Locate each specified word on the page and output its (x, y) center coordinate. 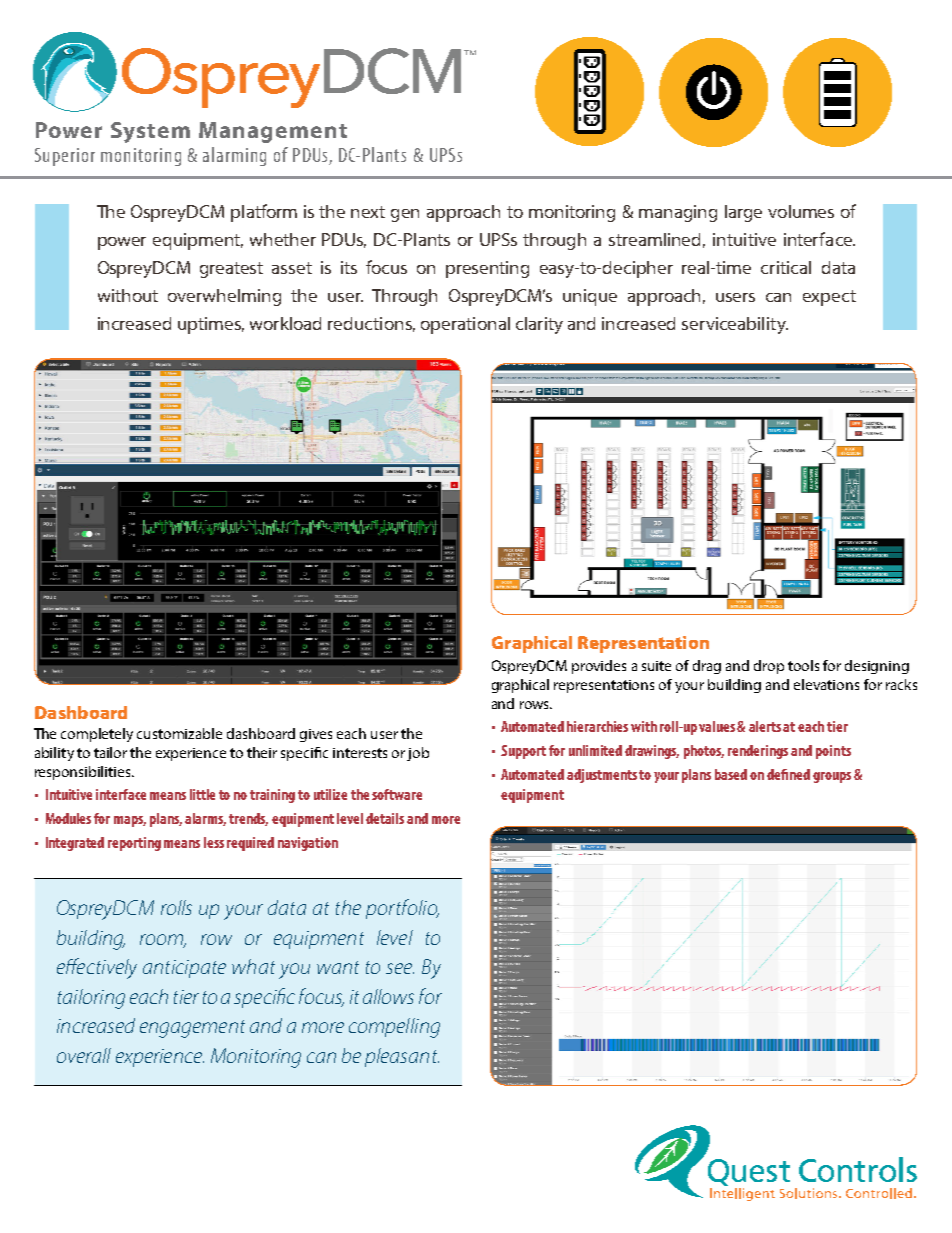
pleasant (402, 1057)
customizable (179, 733)
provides (599, 667)
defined (788, 774)
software (397, 794)
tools (803, 665)
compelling (394, 1028)
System (150, 132)
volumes (801, 211)
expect (829, 298)
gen (405, 215)
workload (285, 323)
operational (465, 325)
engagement (192, 1029)
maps (130, 821)
